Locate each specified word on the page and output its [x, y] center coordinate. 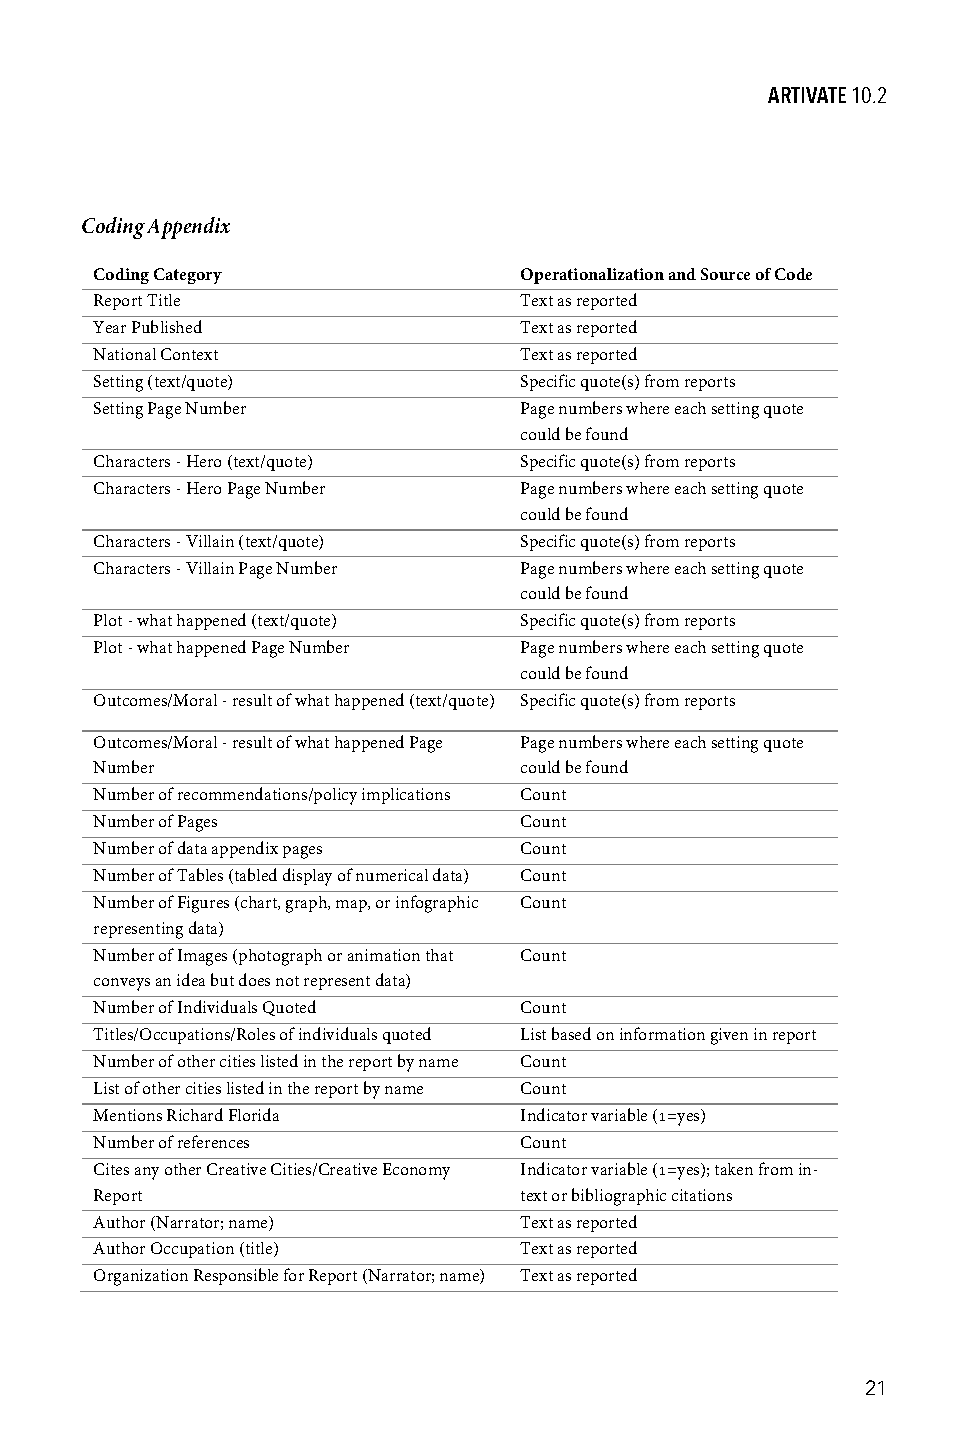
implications [406, 796]
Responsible [236, 1276]
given [729, 1036]
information [662, 1033]
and [682, 274]
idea [191, 979]
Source [725, 274]
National [124, 354]
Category [188, 276]
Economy [416, 1171]
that [439, 955]
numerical [392, 875]
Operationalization [592, 276]
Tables [200, 874]
